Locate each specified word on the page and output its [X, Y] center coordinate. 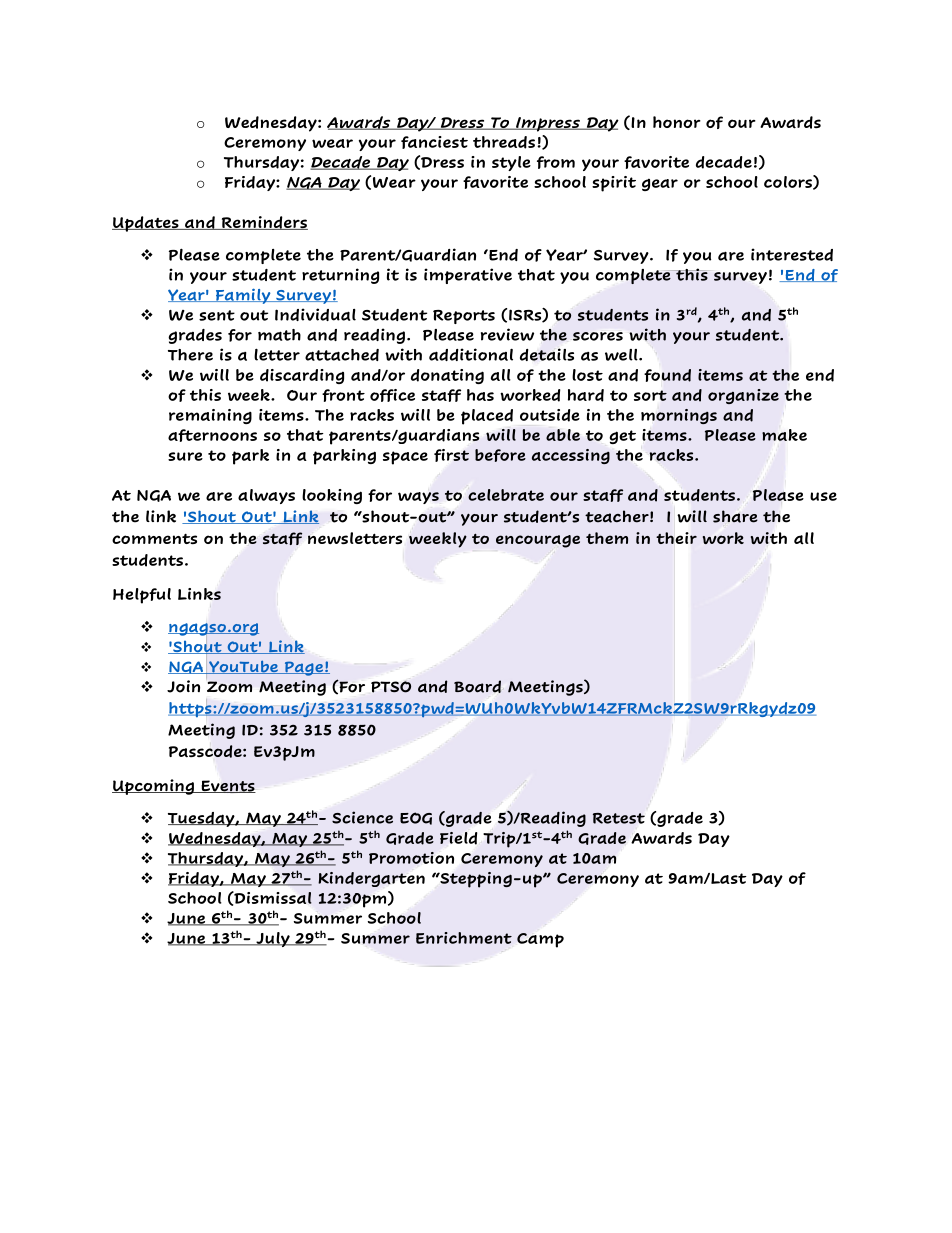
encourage [538, 541]
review [507, 334]
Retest [619, 818]
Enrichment [464, 938]
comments [154, 539]
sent [217, 315]
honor [677, 122]
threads [504, 142]
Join [183, 686]
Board [477, 686]
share [735, 516]
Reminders [263, 223]
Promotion [411, 858]
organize [743, 396]
